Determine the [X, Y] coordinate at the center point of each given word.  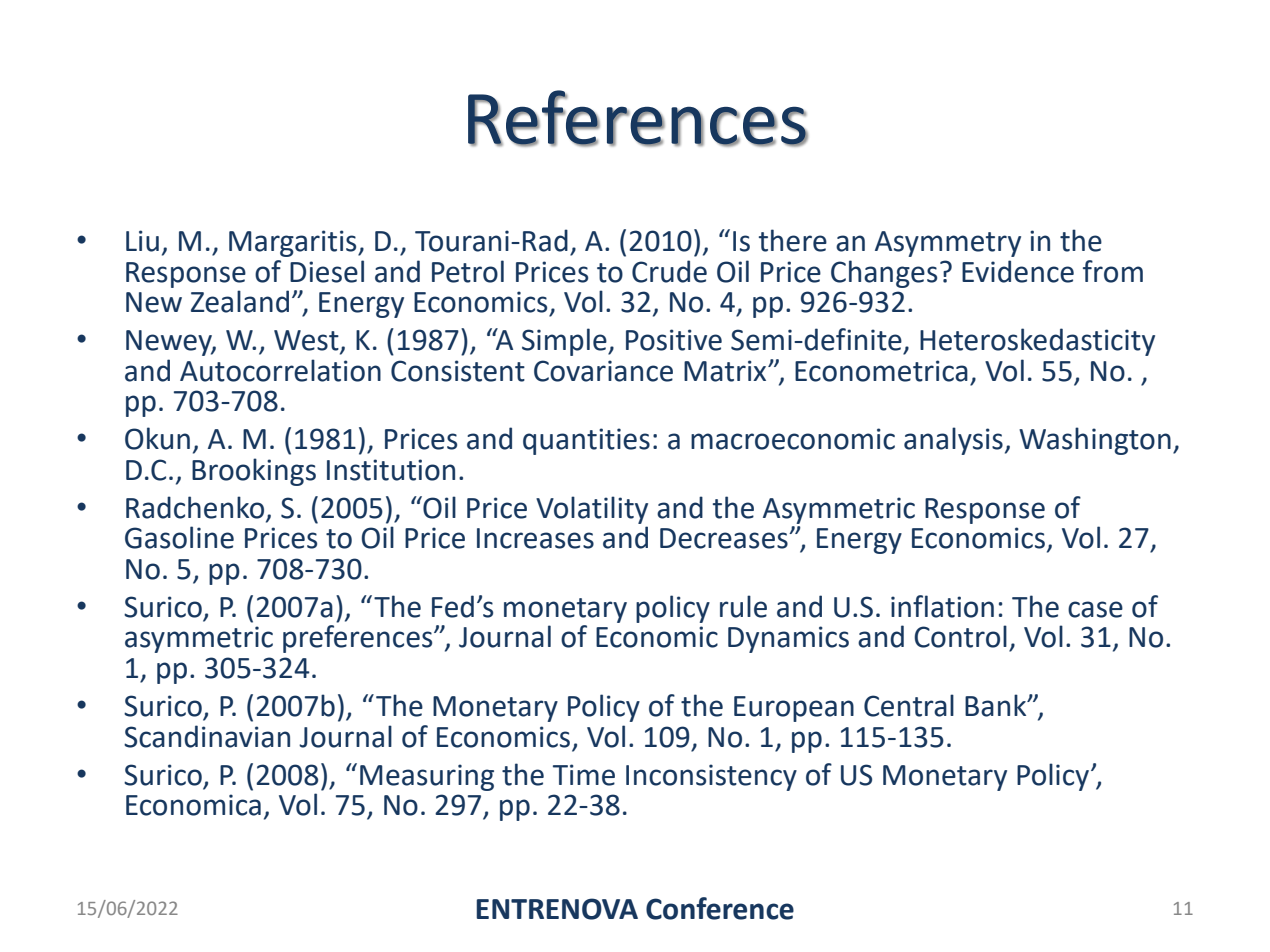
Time [584, 775]
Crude [669, 271]
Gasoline [179, 537]
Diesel [327, 271]
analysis [953, 441]
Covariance [603, 371]
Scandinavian [207, 736]
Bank [997, 705]
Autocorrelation [280, 370]
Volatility [592, 510]
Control [960, 636]
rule [743, 606]
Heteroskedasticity [1037, 342]
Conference [720, 908]
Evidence [1018, 271]
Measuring [427, 777]
